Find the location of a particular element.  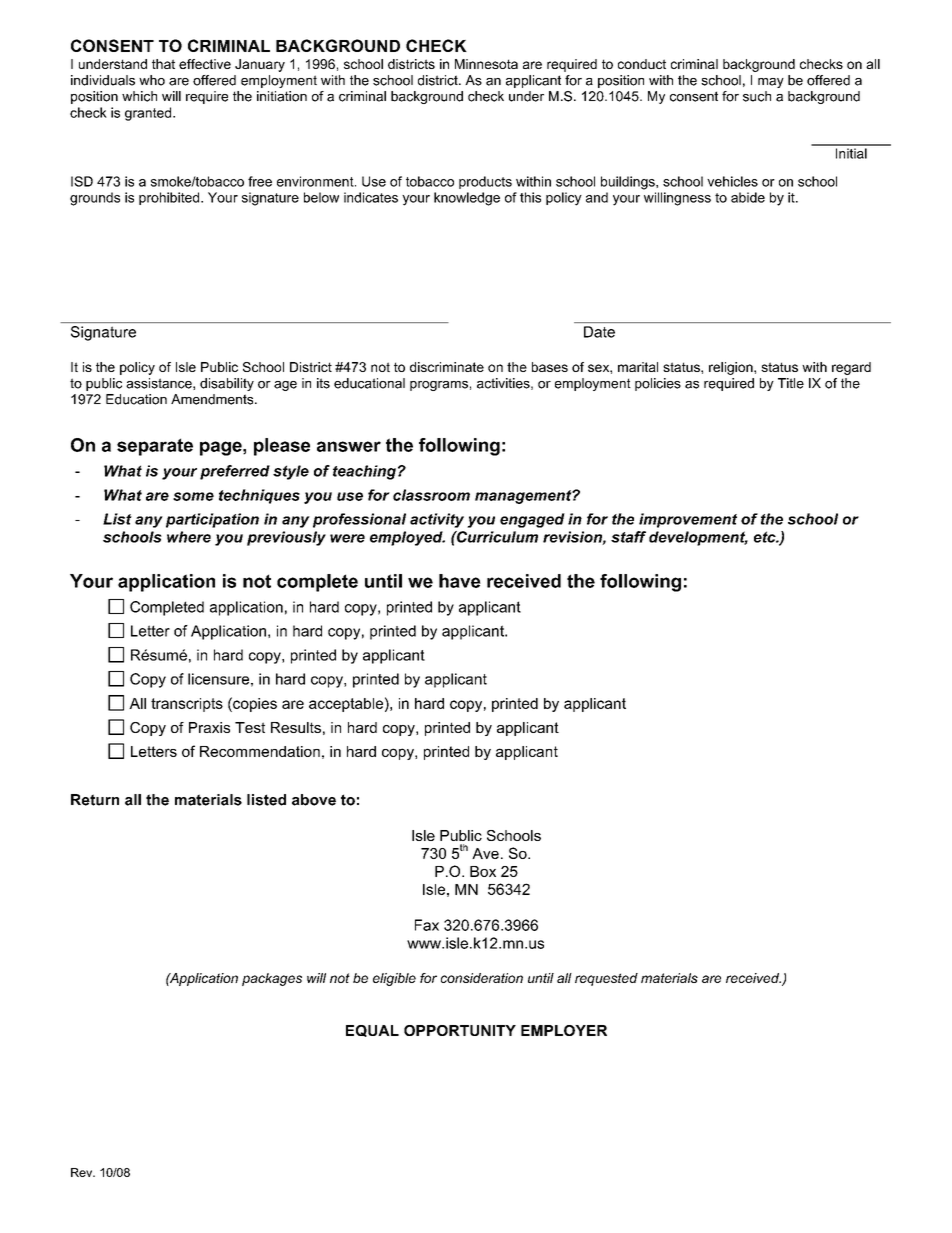

such is located at coordinates (757, 96).
